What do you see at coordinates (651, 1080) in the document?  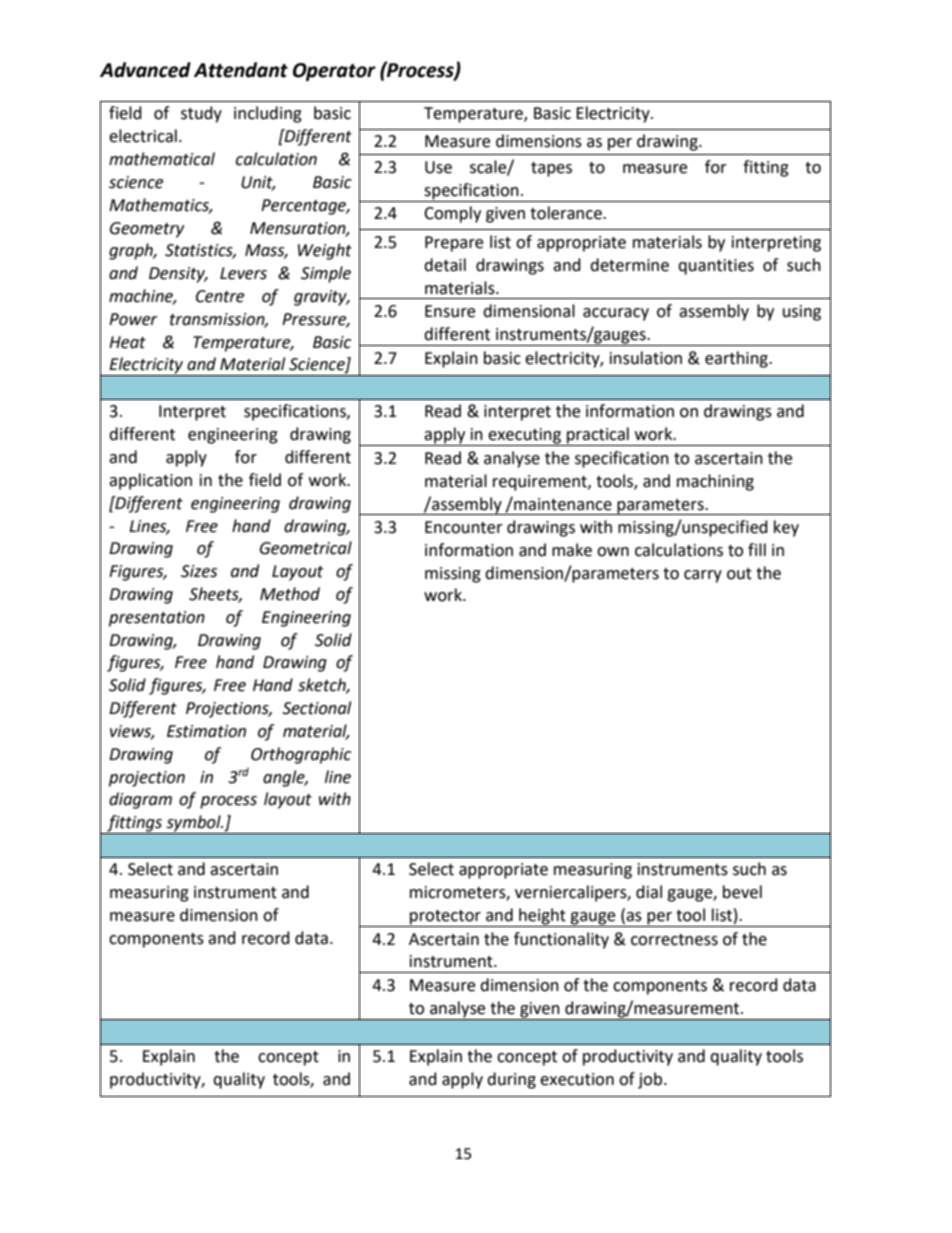 I see `job` at bounding box center [651, 1080].
